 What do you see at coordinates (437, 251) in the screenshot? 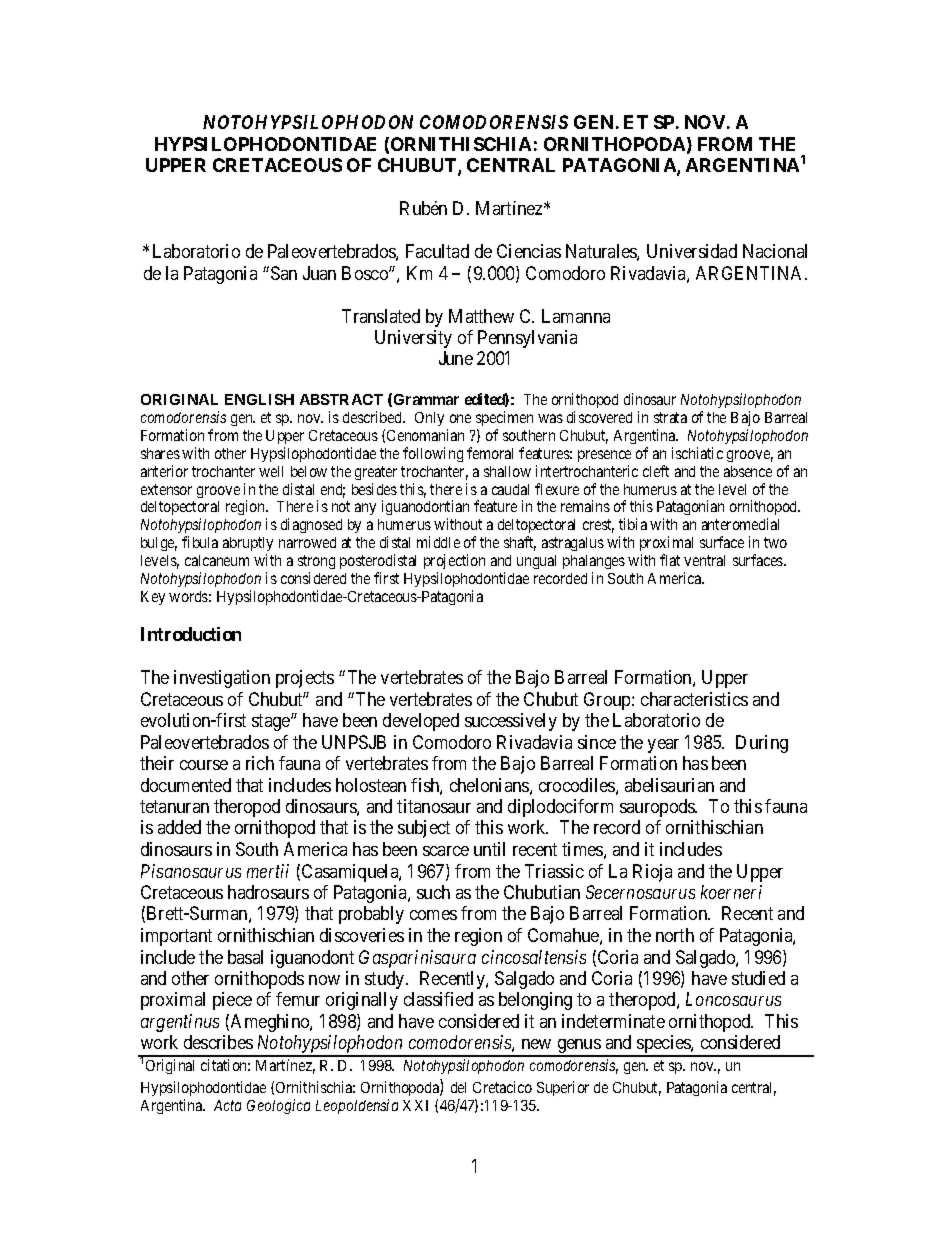
I see `Facultad` at bounding box center [437, 251].
